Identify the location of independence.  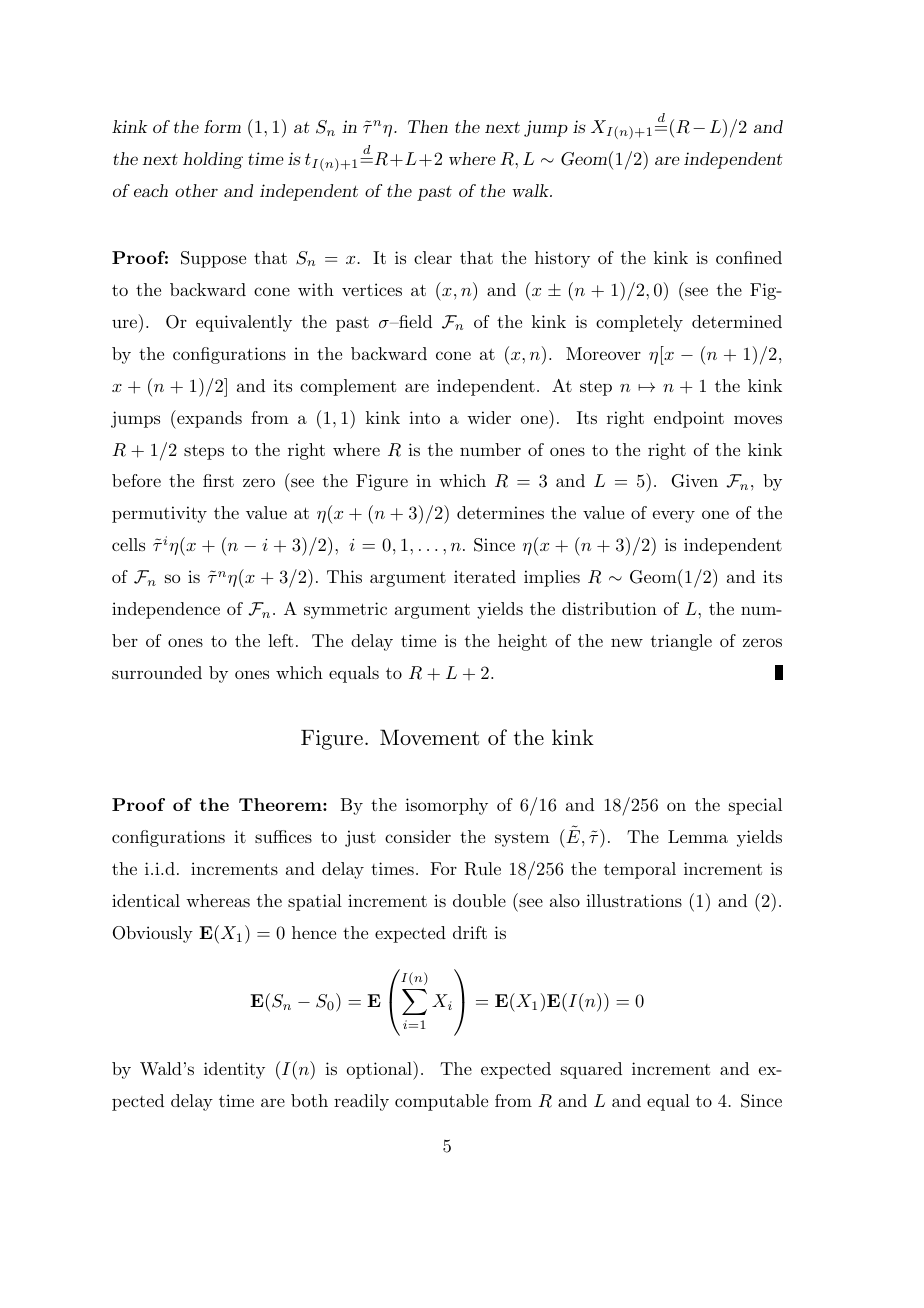
(166, 610).
